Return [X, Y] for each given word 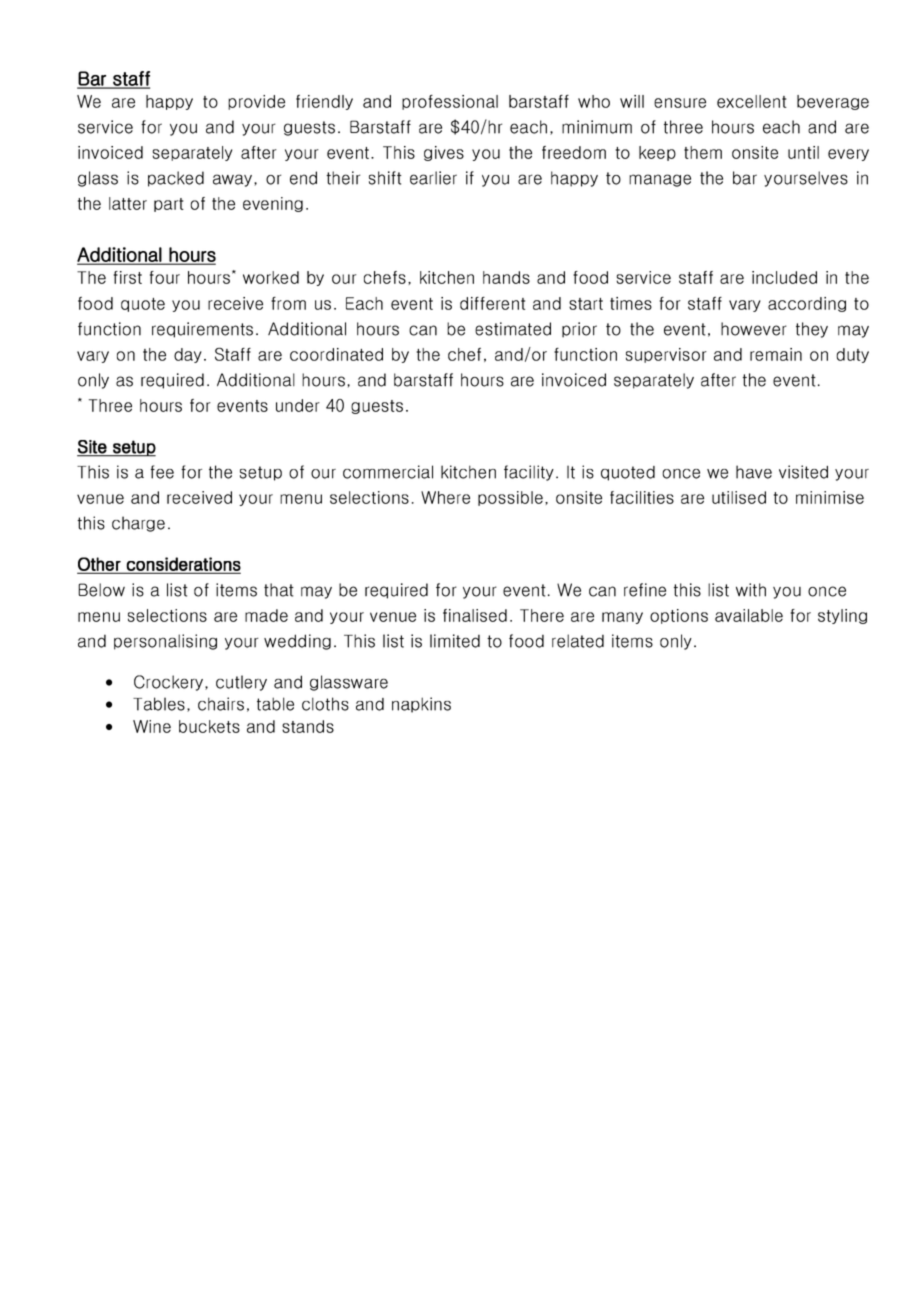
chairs [221, 704]
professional [450, 102]
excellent [752, 101]
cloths [325, 704]
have [754, 472]
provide [256, 102]
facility [529, 473]
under [298, 405]
